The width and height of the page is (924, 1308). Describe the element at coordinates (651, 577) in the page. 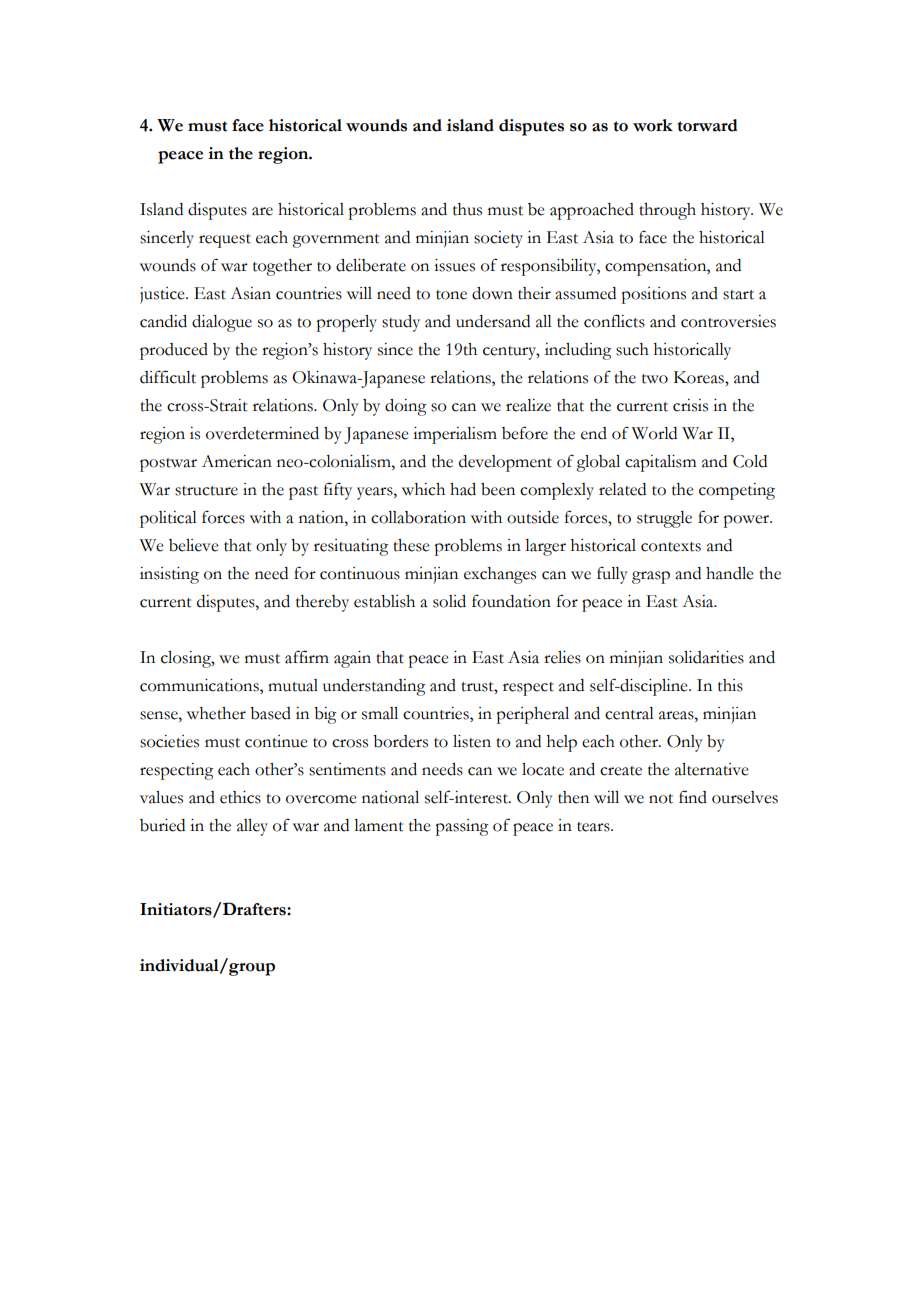

I see `grasp` at that location.
